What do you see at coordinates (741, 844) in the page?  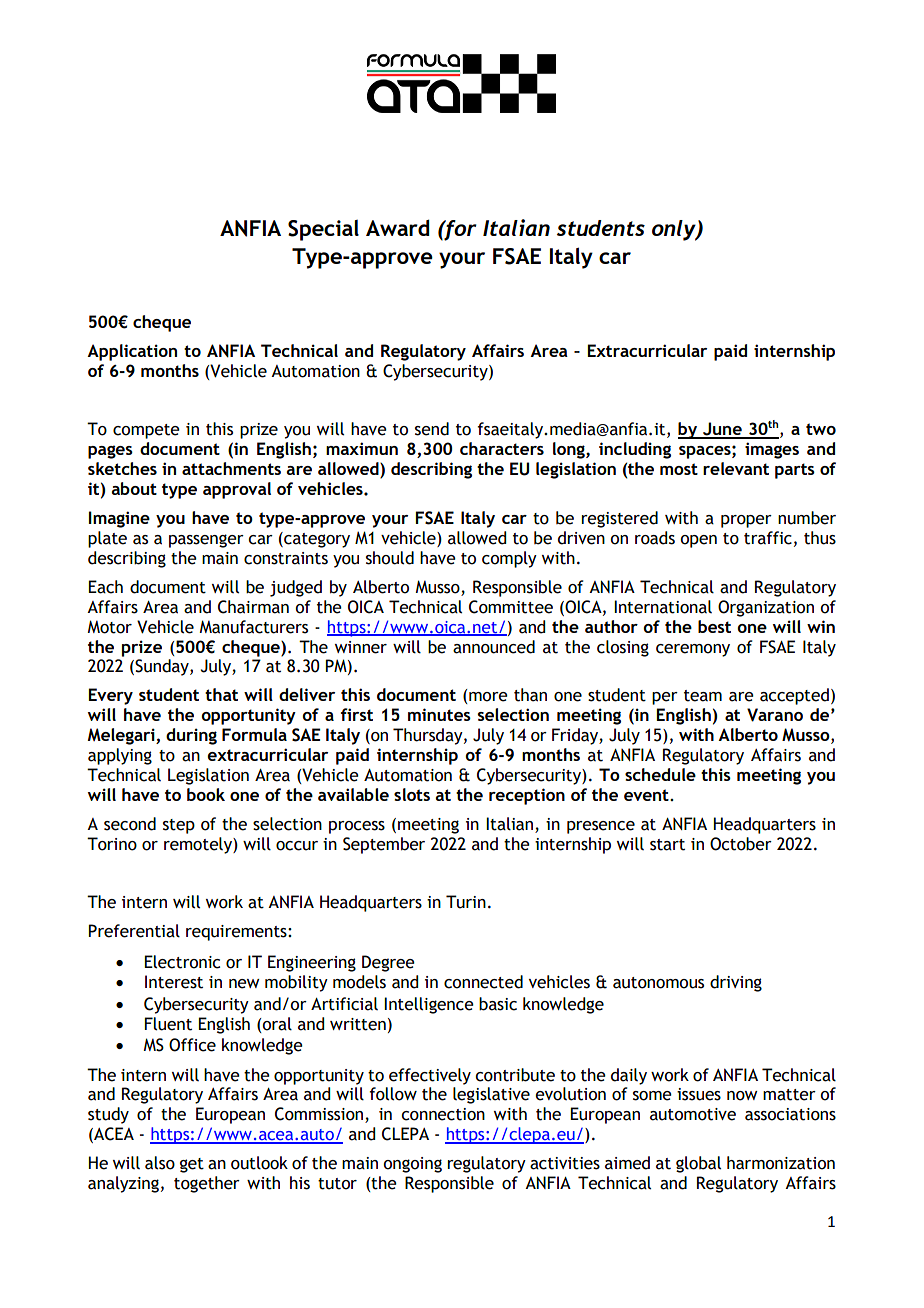 I see `October` at bounding box center [741, 844].
